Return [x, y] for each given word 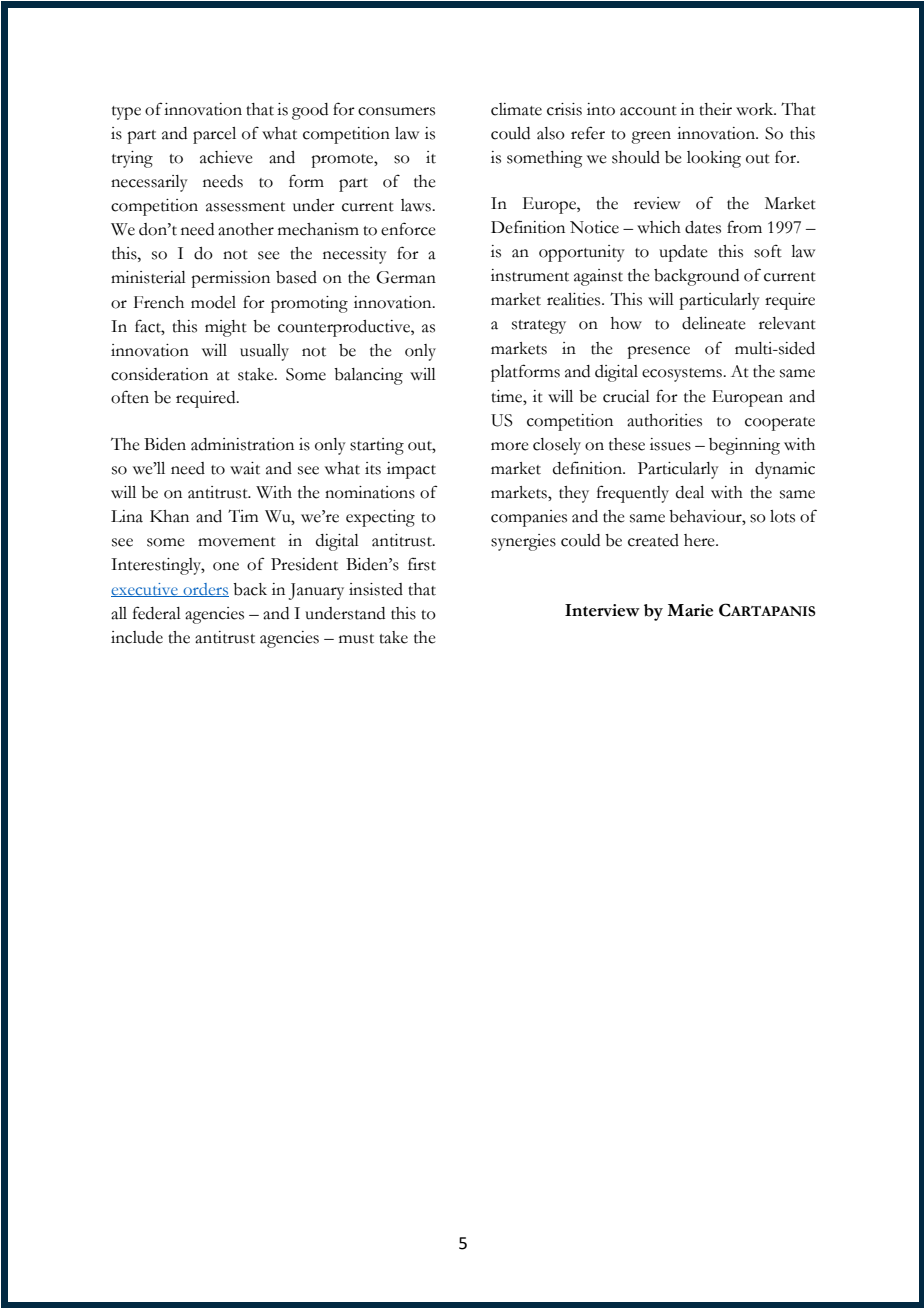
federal [157, 613]
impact [411, 470]
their [715, 109]
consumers [396, 111]
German [406, 277]
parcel [214, 135]
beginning [744, 446]
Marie [690, 610]
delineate [714, 323]
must [356, 639]
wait [245, 468]
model [213, 302]
